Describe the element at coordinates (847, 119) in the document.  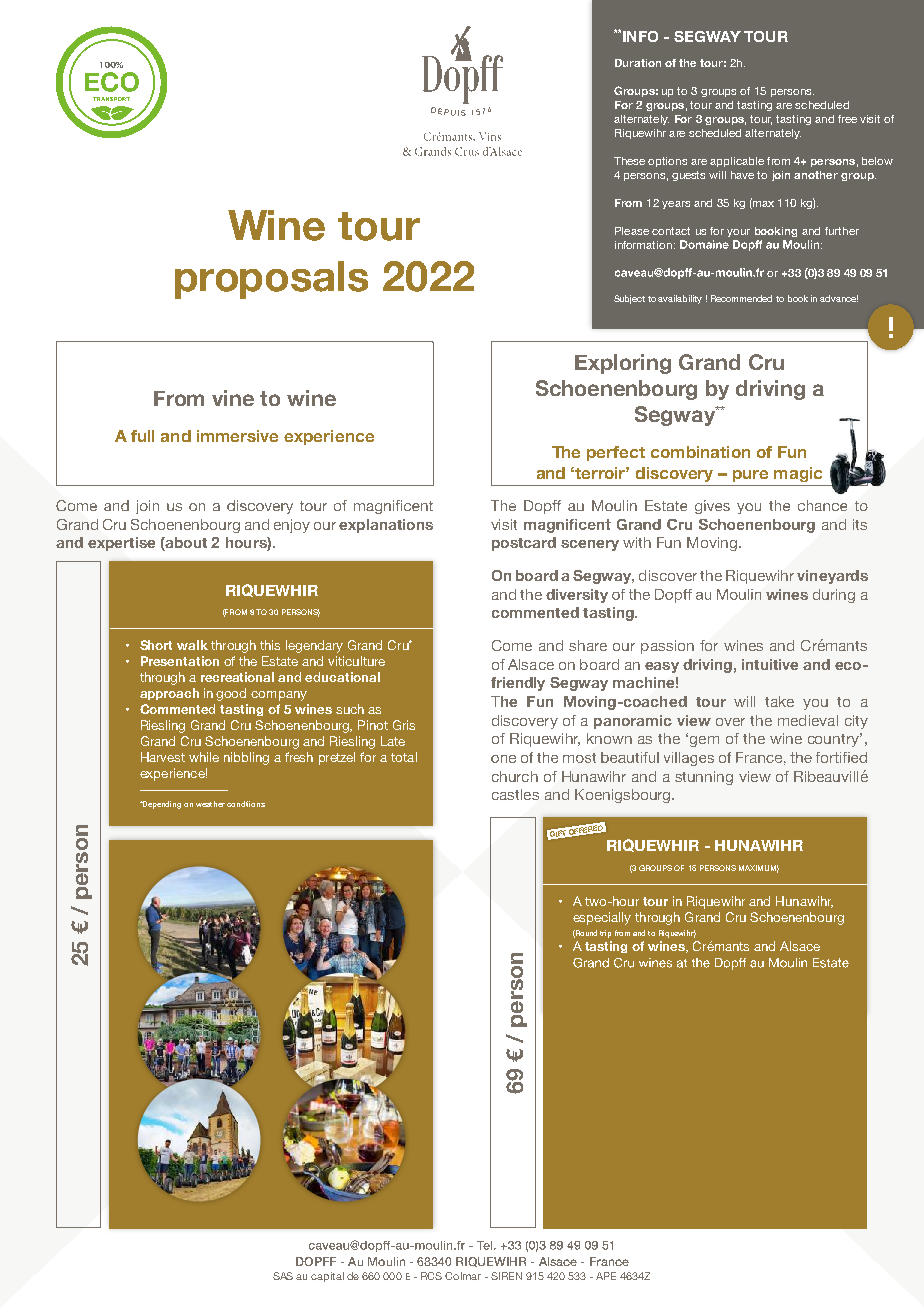
I see `free` at that location.
